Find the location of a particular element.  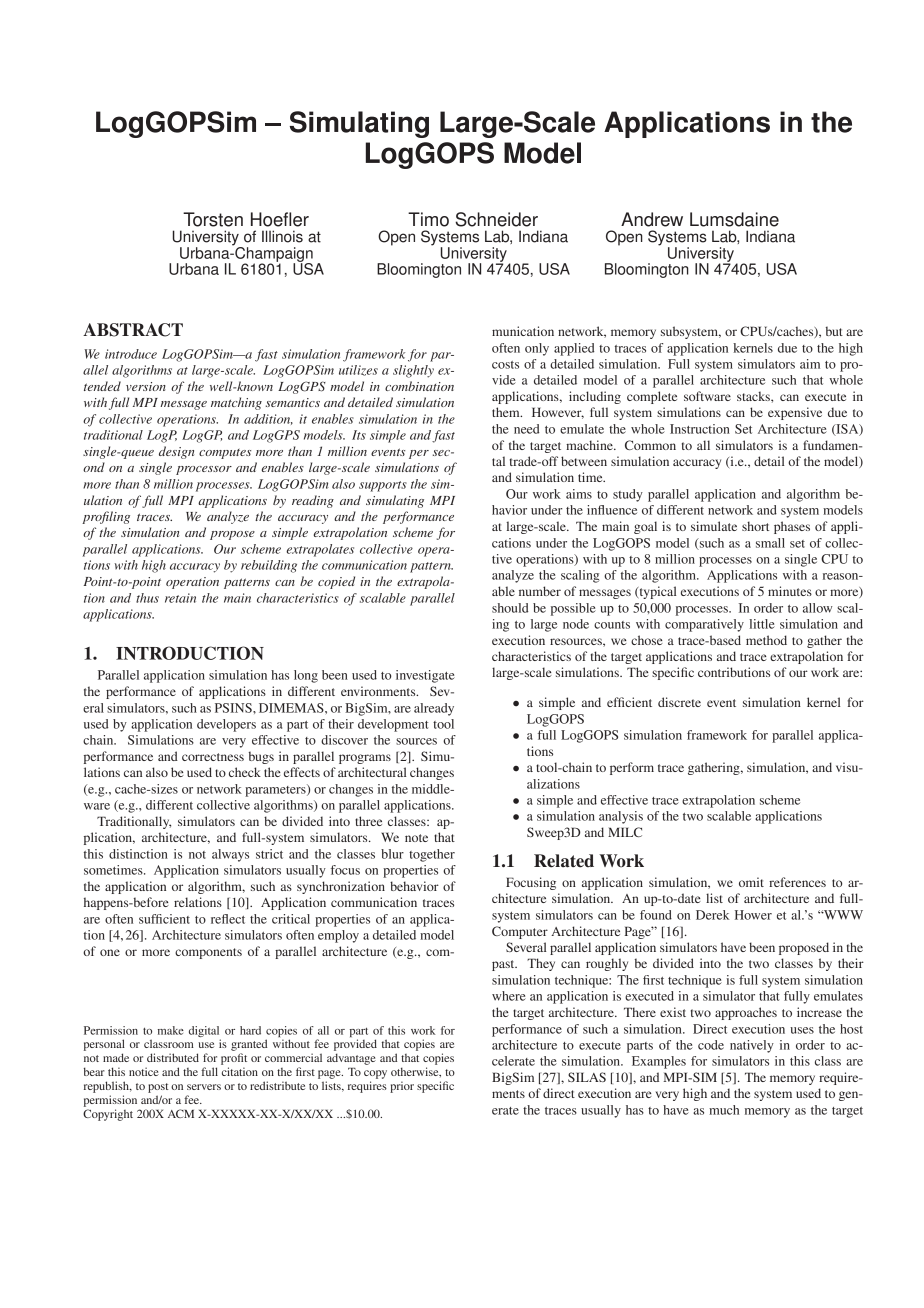

Schneider is located at coordinates (496, 219).
